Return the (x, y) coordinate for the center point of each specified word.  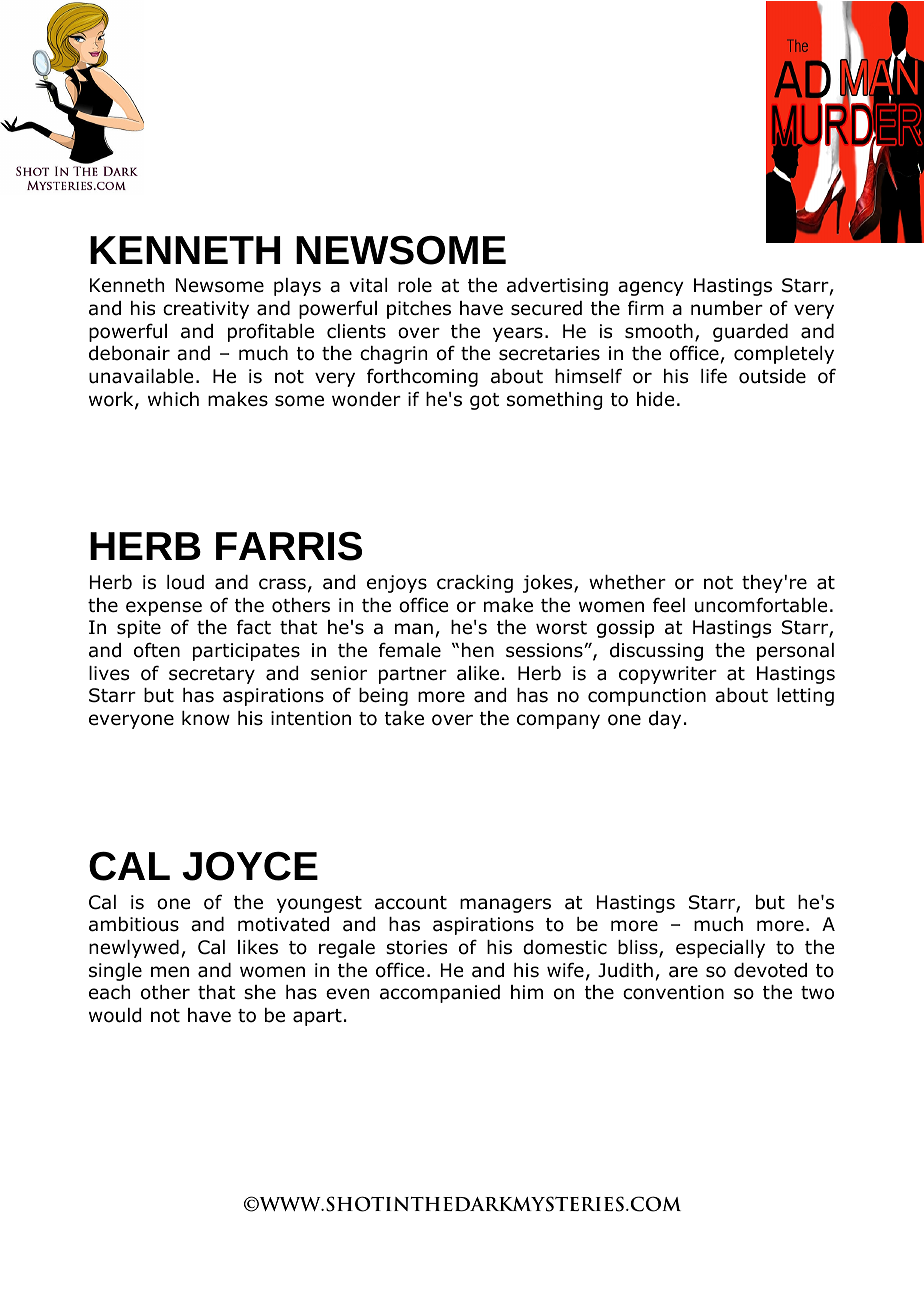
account (411, 903)
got (484, 401)
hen (478, 650)
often (157, 650)
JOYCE (250, 866)
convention (673, 992)
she (260, 992)
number (727, 308)
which (173, 399)
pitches (419, 310)
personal (795, 652)
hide (655, 399)
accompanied (440, 994)
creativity (206, 310)
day (665, 720)
